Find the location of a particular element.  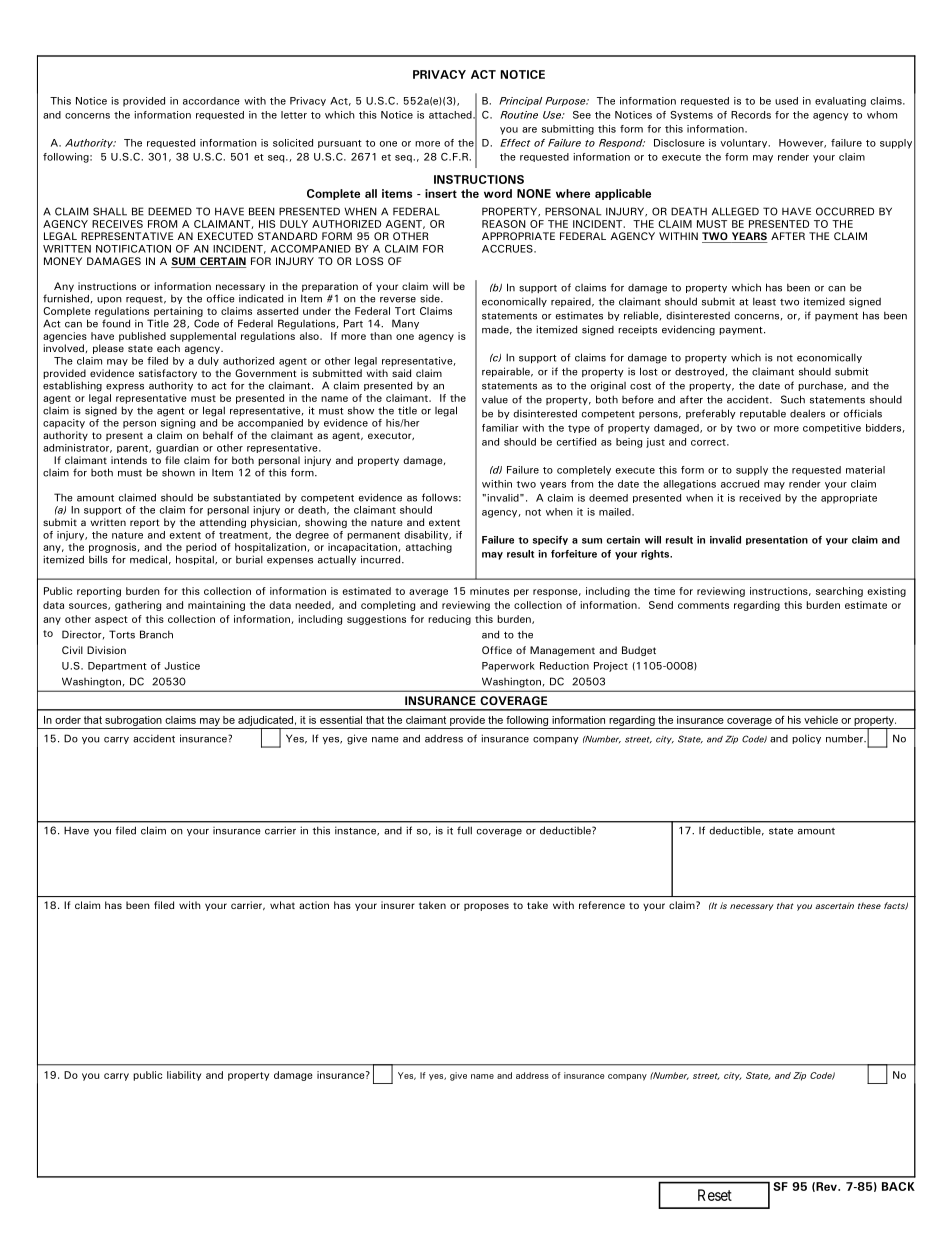

received is located at coordinates (760, 498).
